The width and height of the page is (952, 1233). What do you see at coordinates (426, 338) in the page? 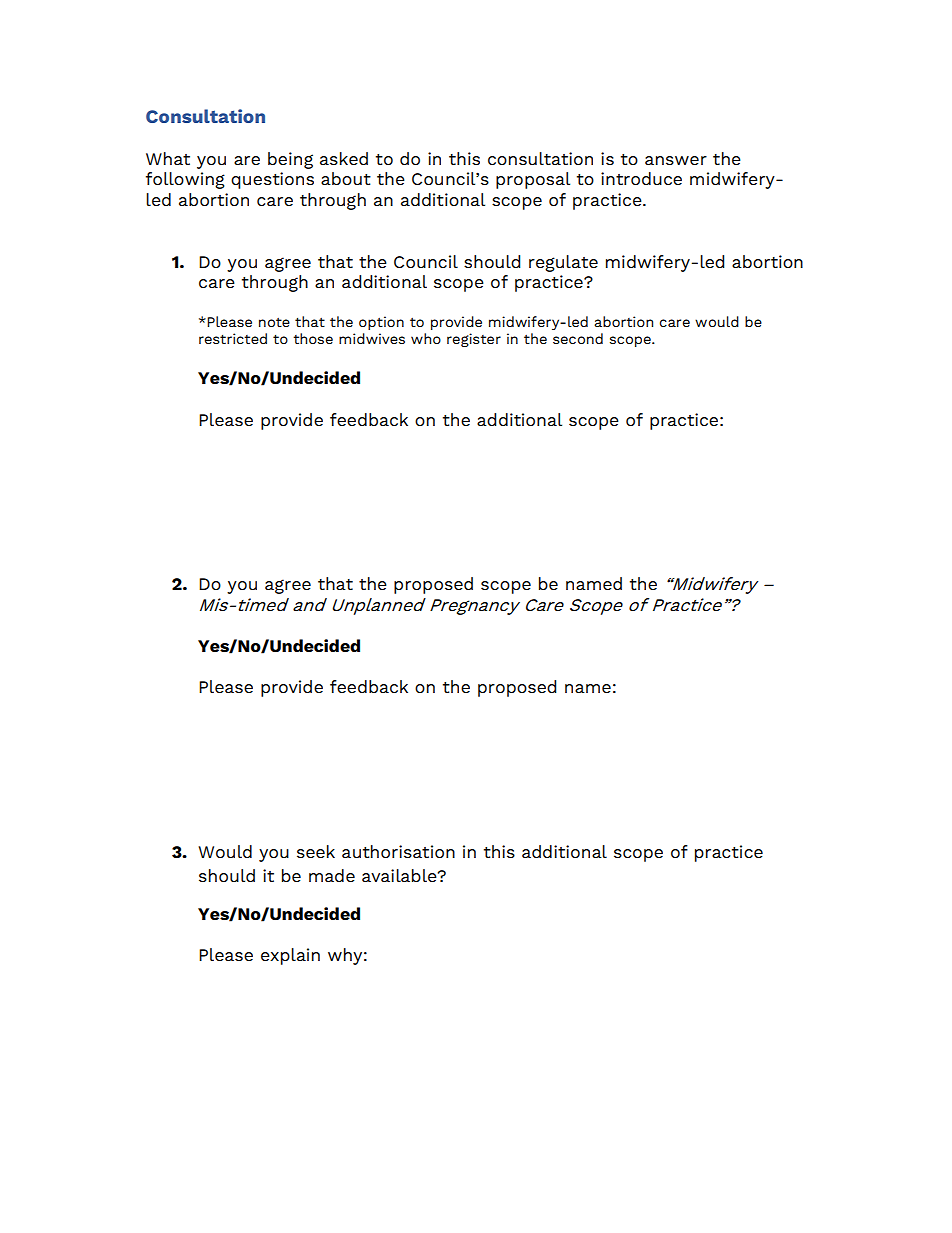
I see `who` at bounding box center [426, 338].
